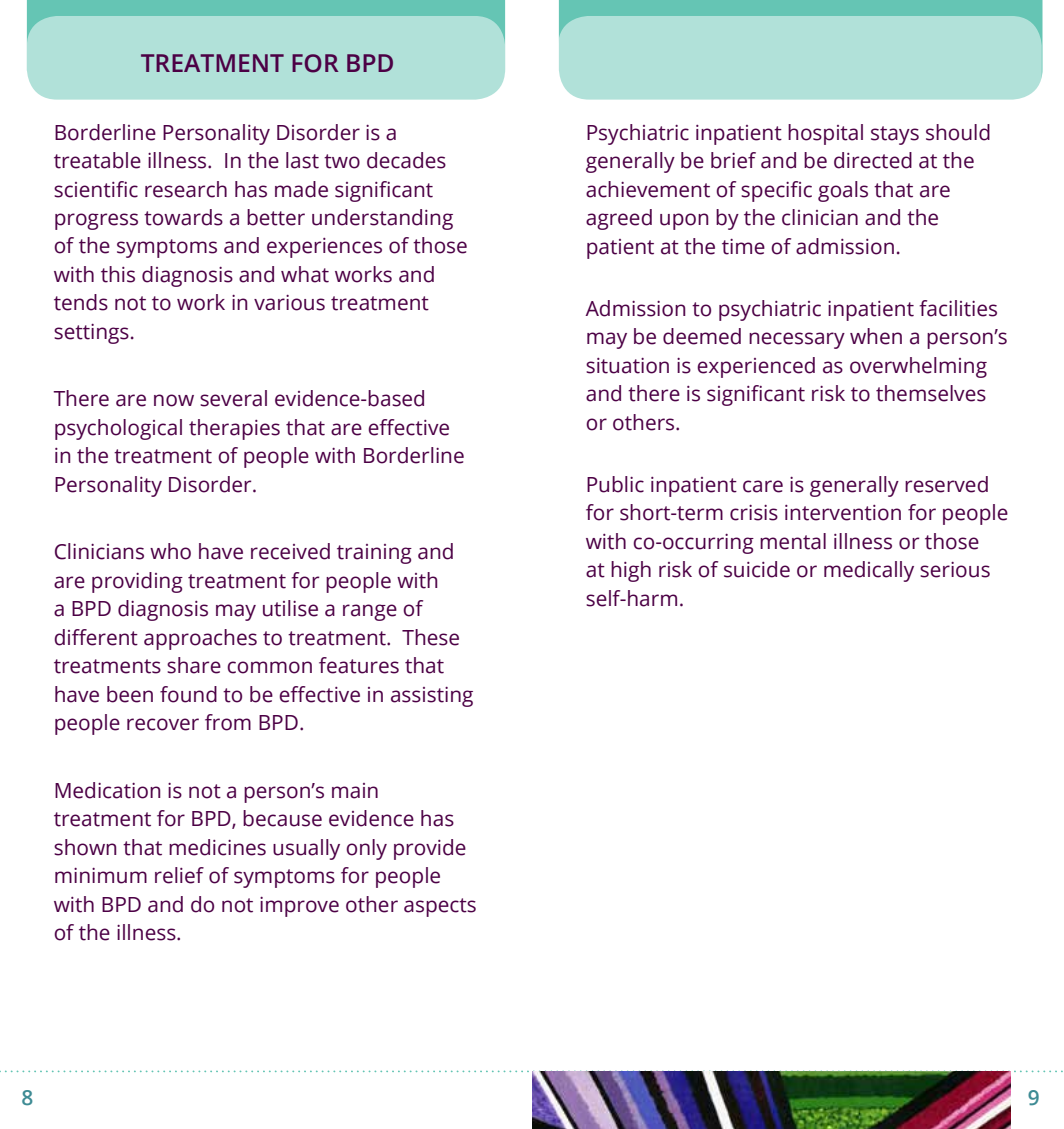 Image resolution: width=1064 pixels, height=1129 pixels. Describe the element at coordinates (869, 571) in the page. I see `medically` at that location.
